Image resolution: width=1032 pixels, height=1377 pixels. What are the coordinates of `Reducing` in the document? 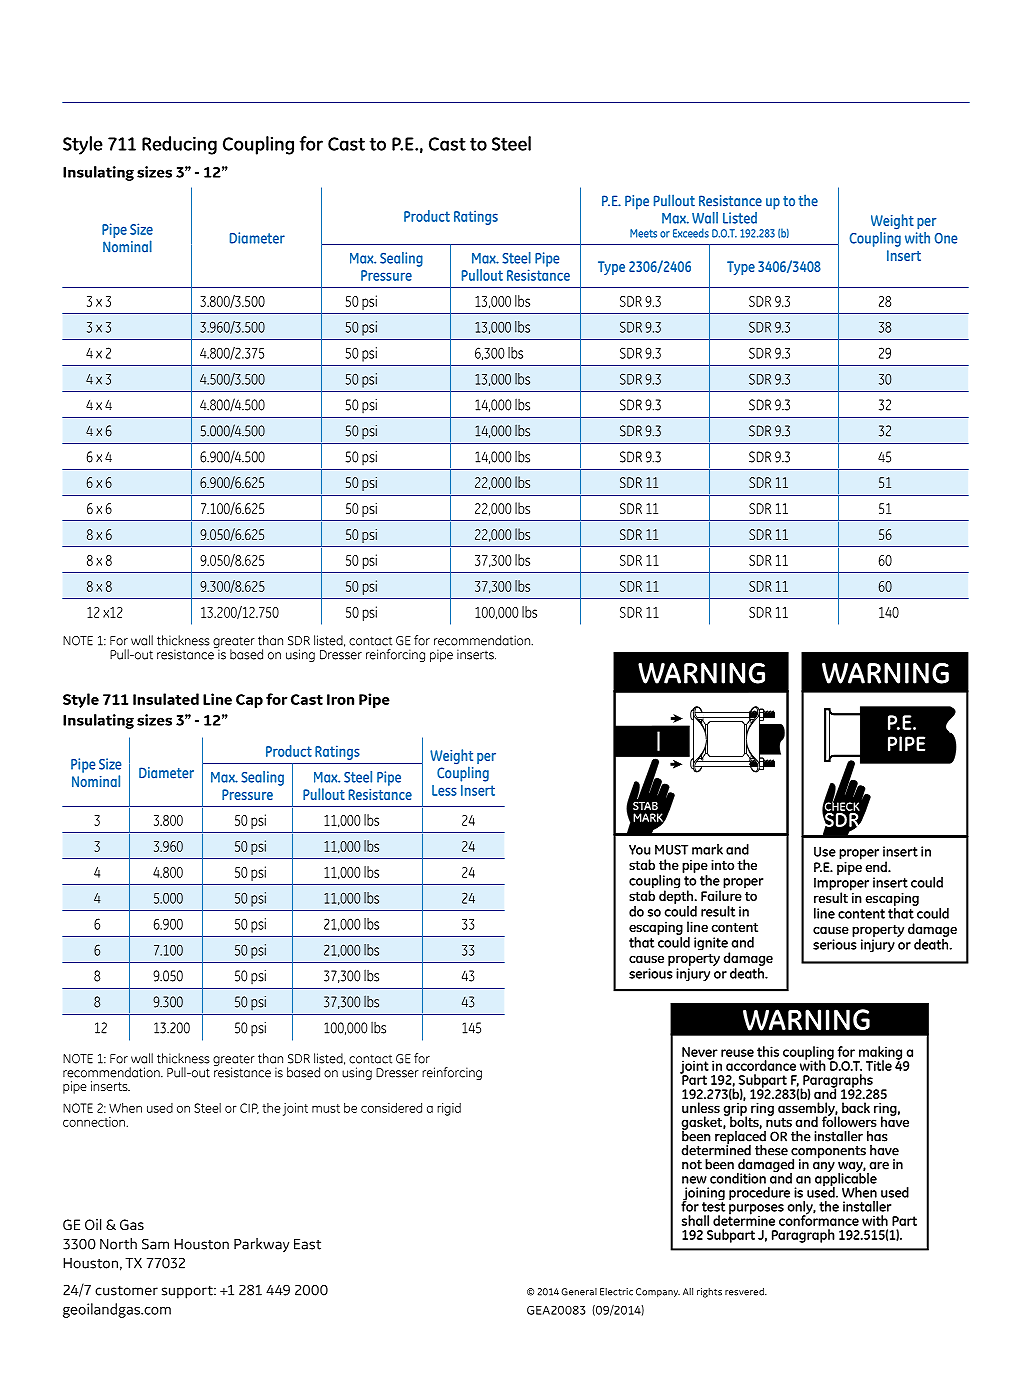 It's located at (179, 145).
